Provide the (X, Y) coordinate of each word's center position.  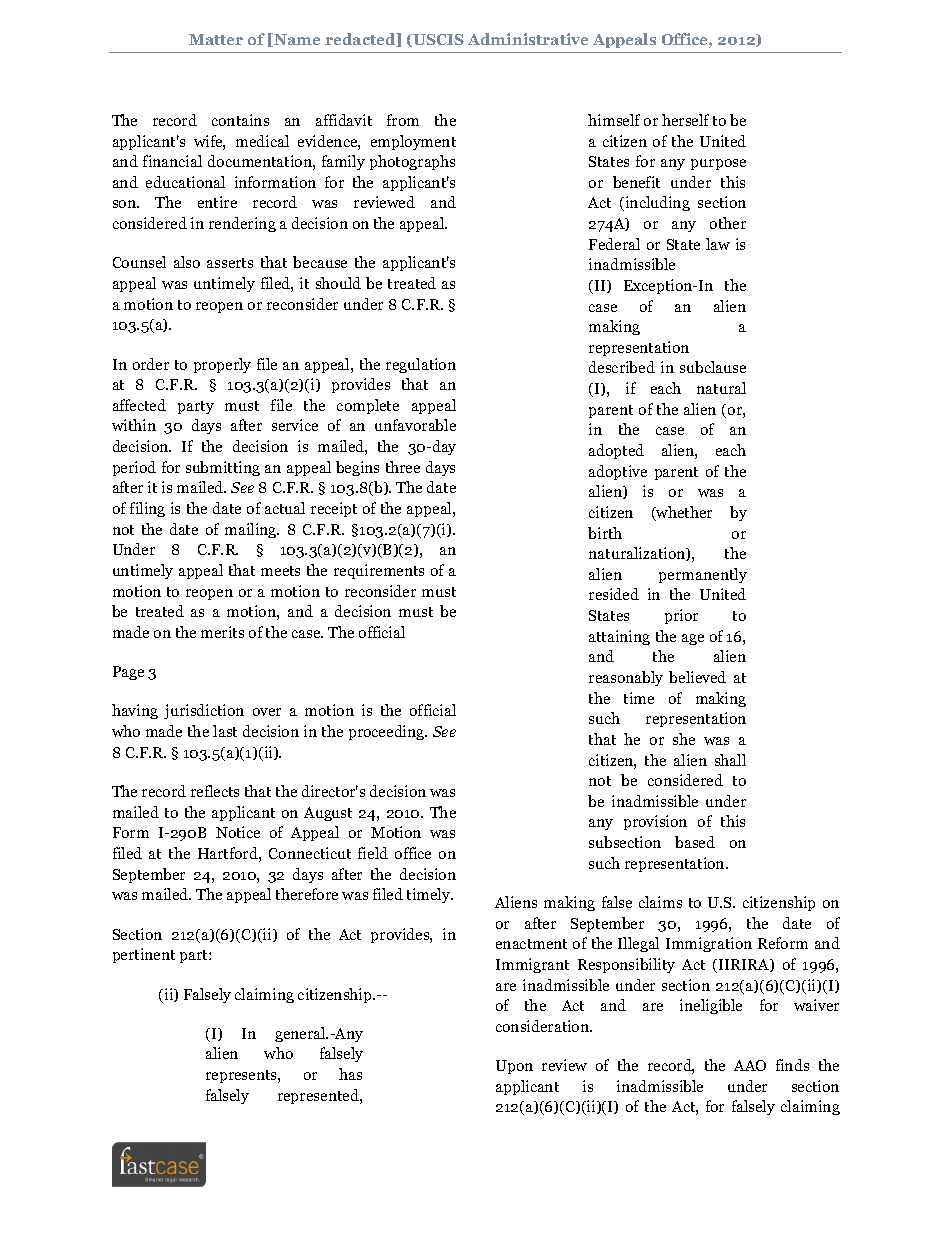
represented (319, 1096)
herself (685, 120)
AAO (750, 1065)
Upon (514, 1067)
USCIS (438, 39)
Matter (216, 39)
